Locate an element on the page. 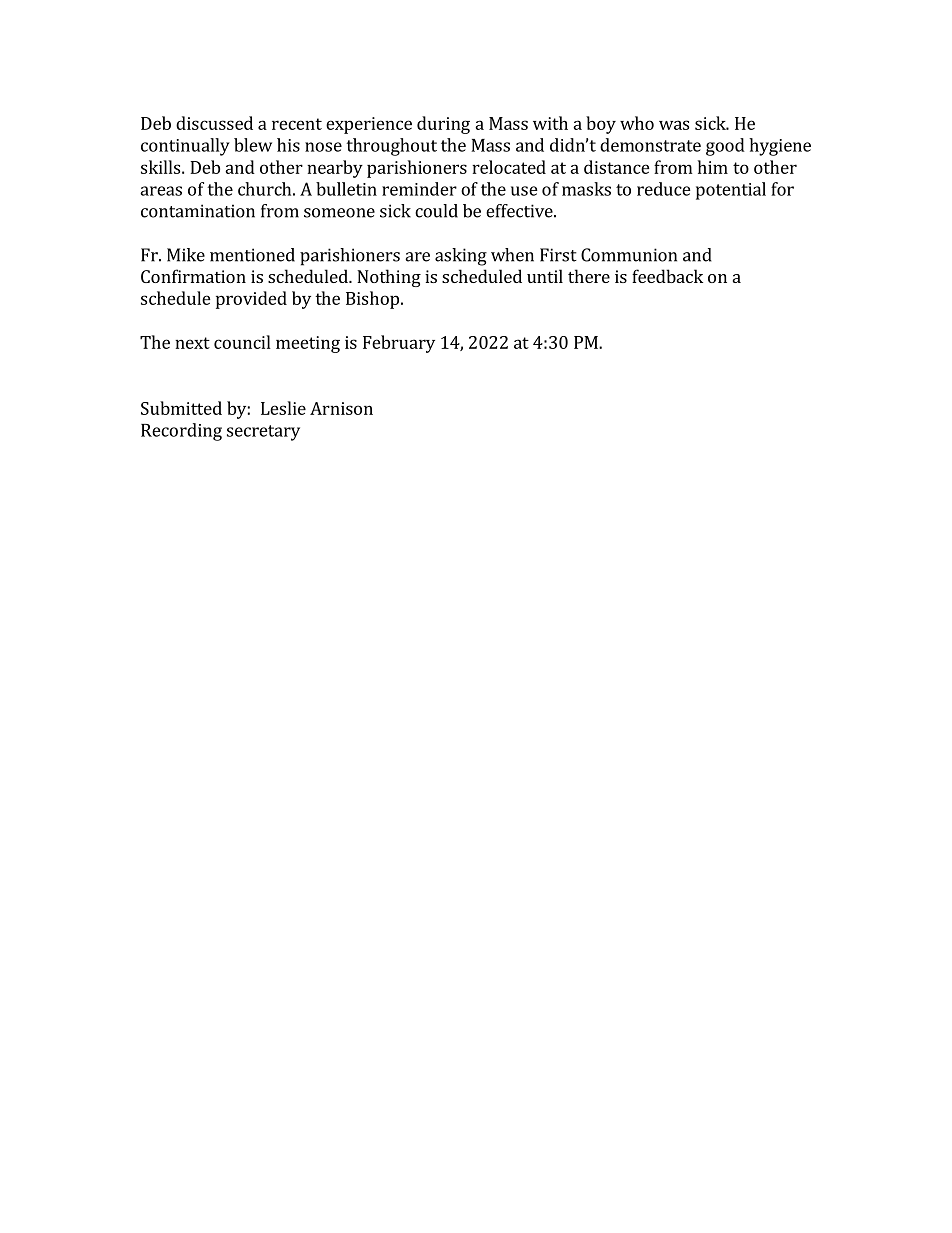 The width and height of the page is (952, 1233). discussed is located at coordinates (214, 123).
